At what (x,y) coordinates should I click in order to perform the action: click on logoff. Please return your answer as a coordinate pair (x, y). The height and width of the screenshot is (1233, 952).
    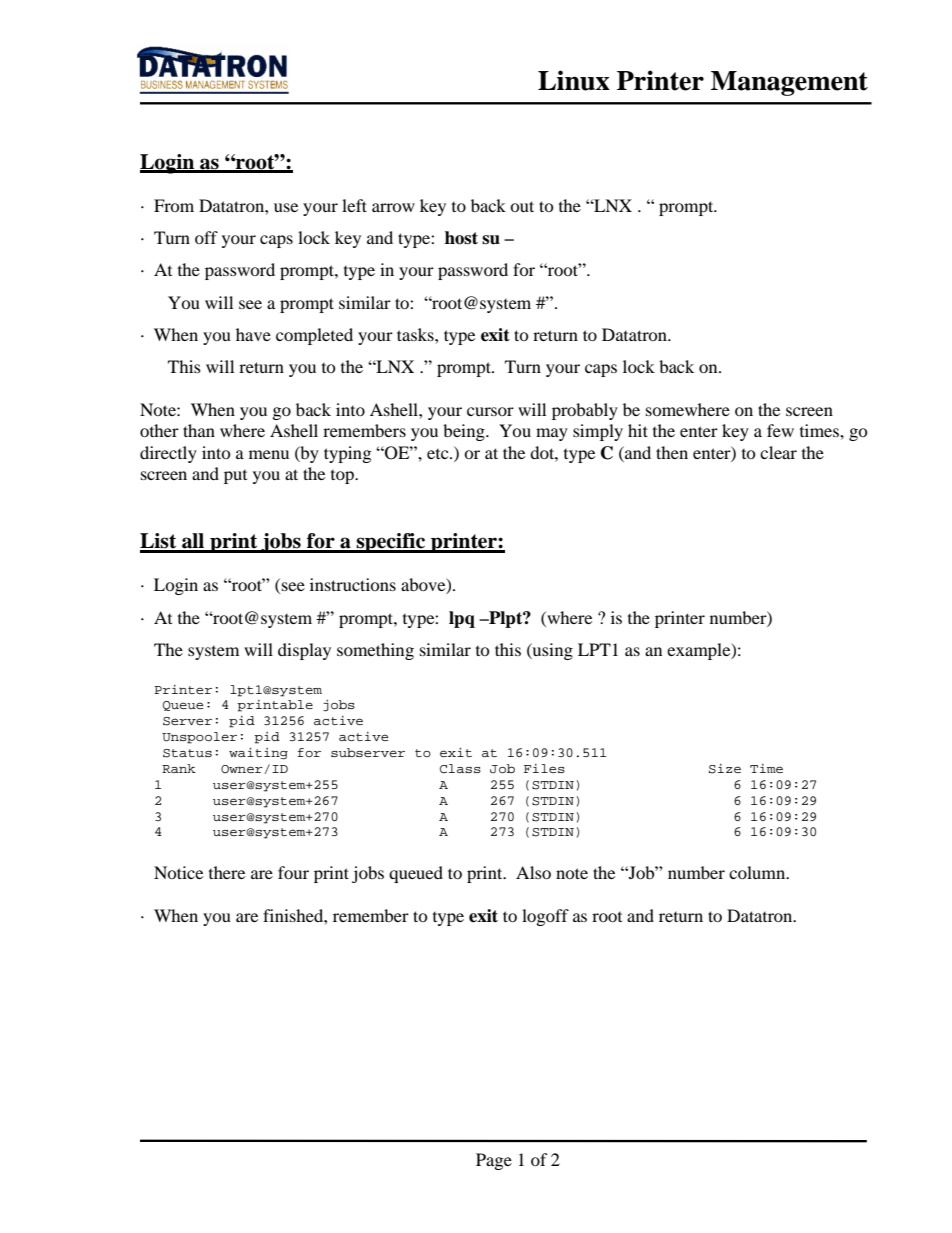
    Looking at the image, I should click on (545, 917).
